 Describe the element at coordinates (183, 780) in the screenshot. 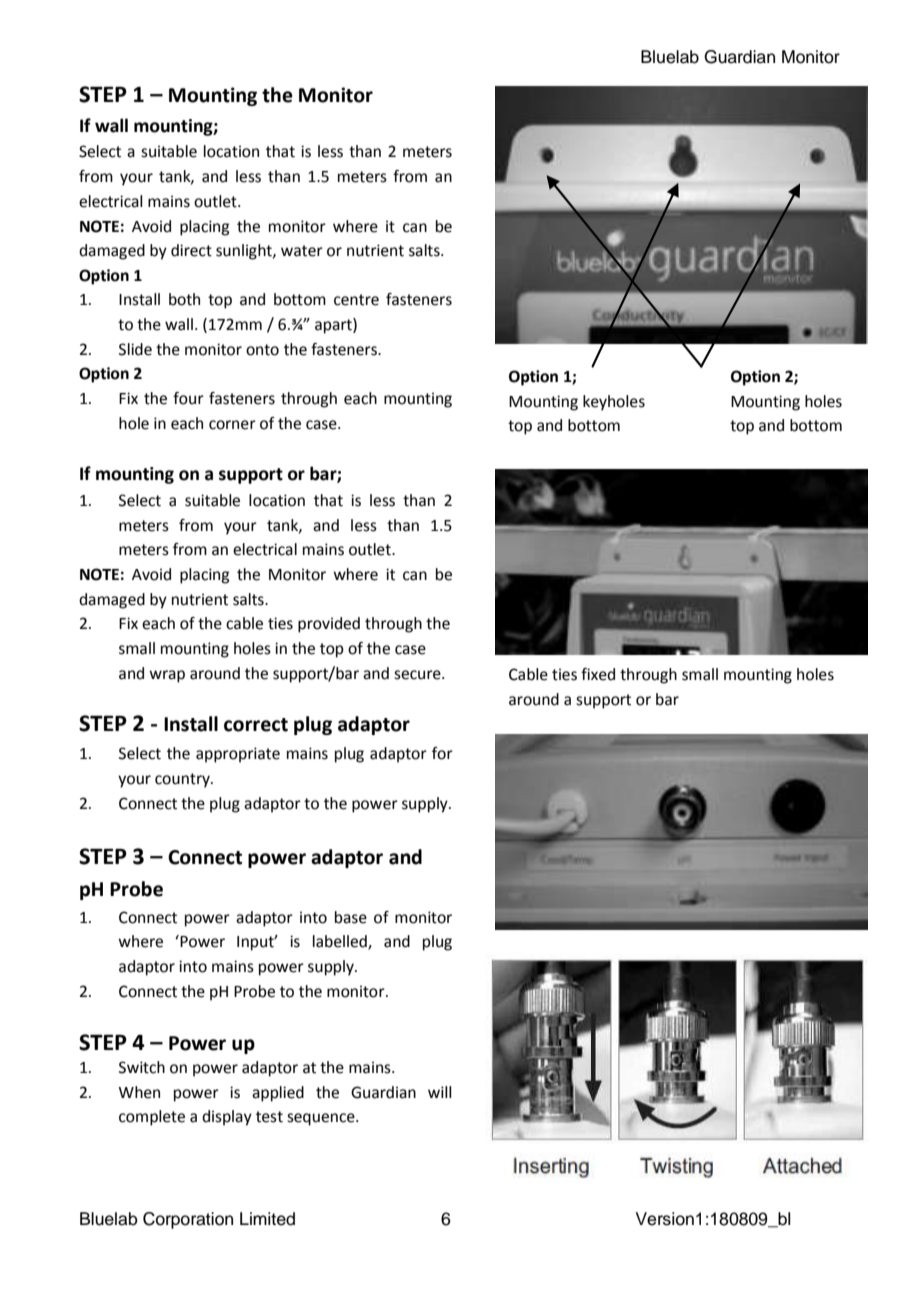

I see `country` at that location.
